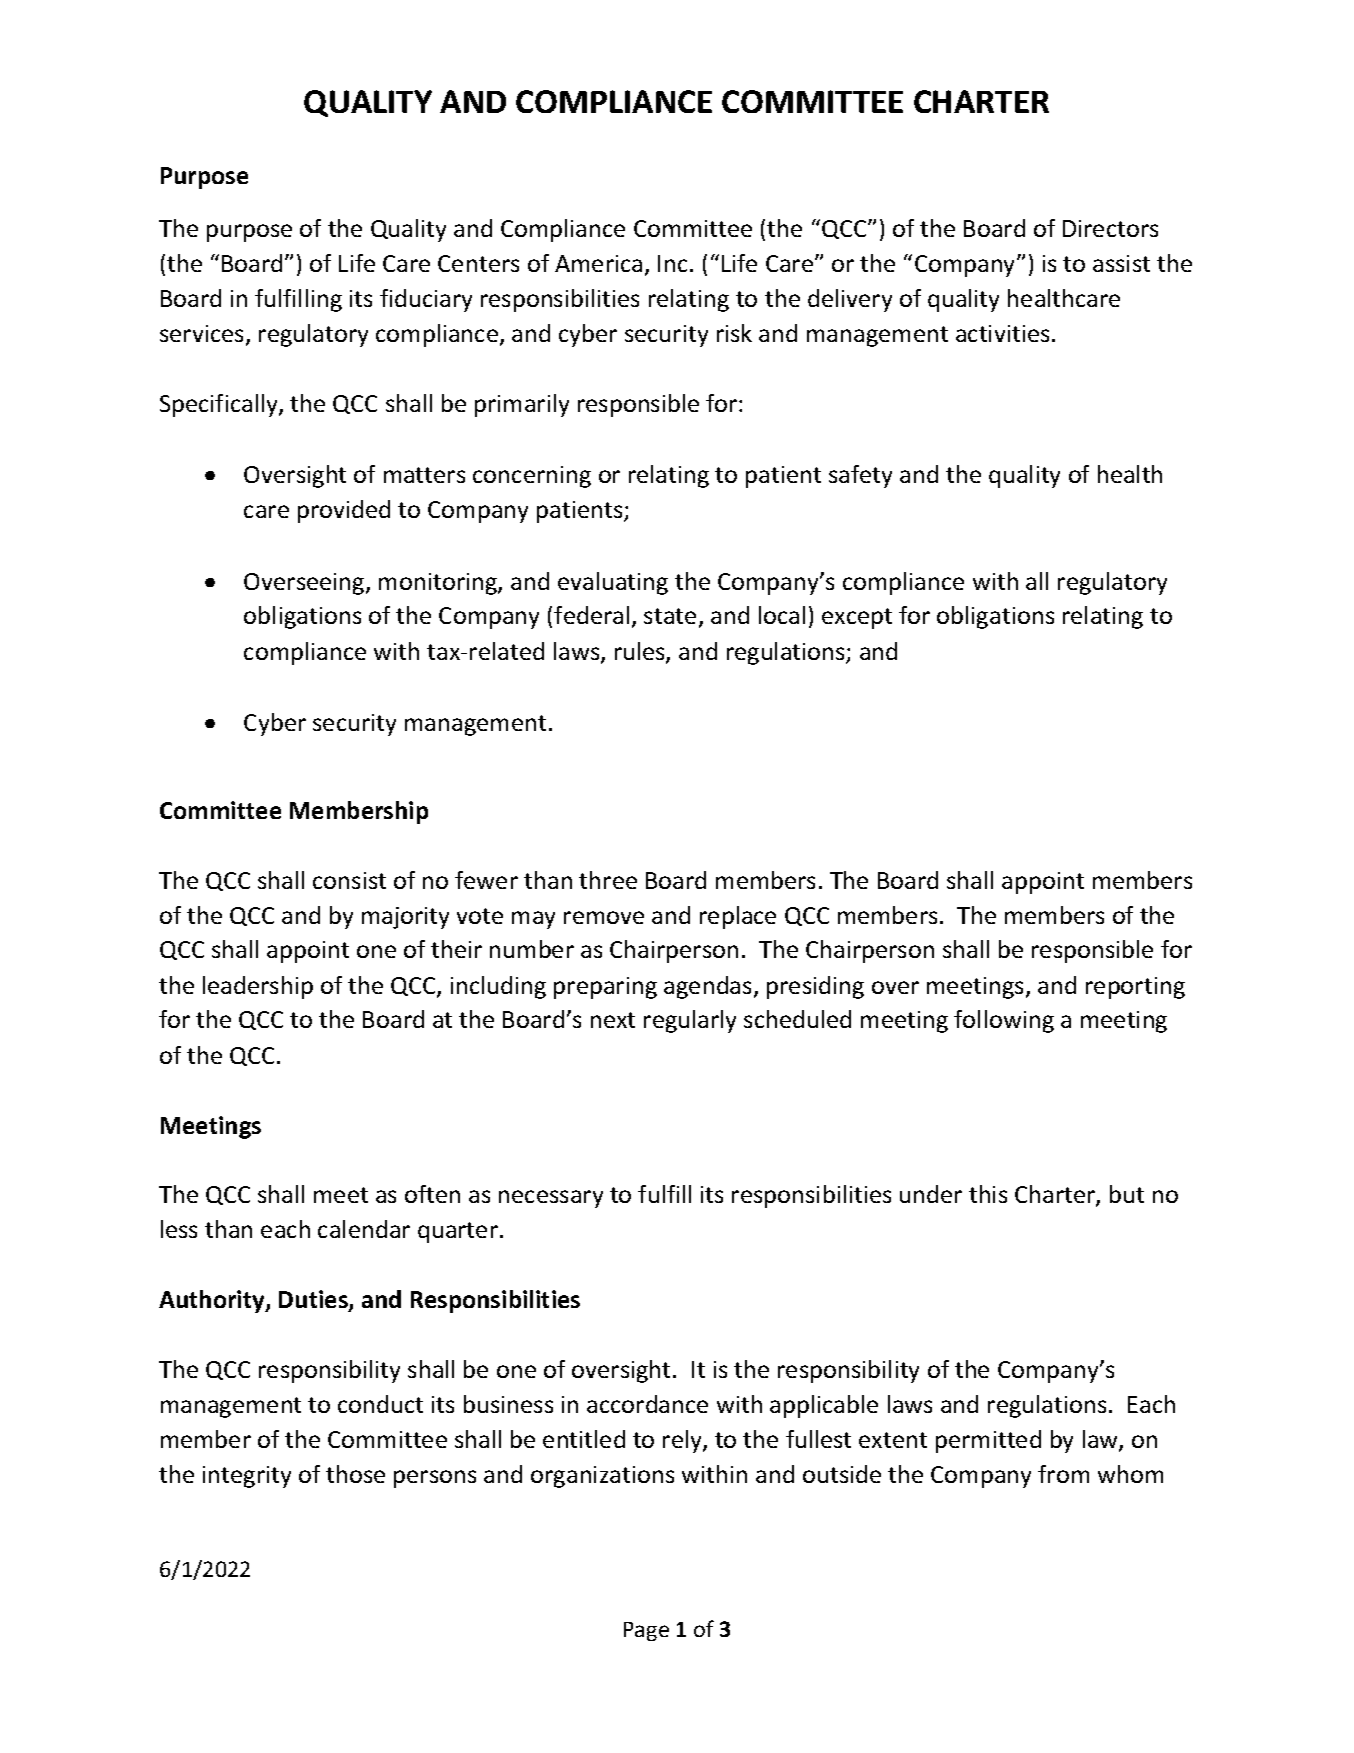 The height and width of the image is (1753, 1354). What do you see at coordinates (258, 987) in the image?
I see `leadership` at bounding box center [258, 987].
